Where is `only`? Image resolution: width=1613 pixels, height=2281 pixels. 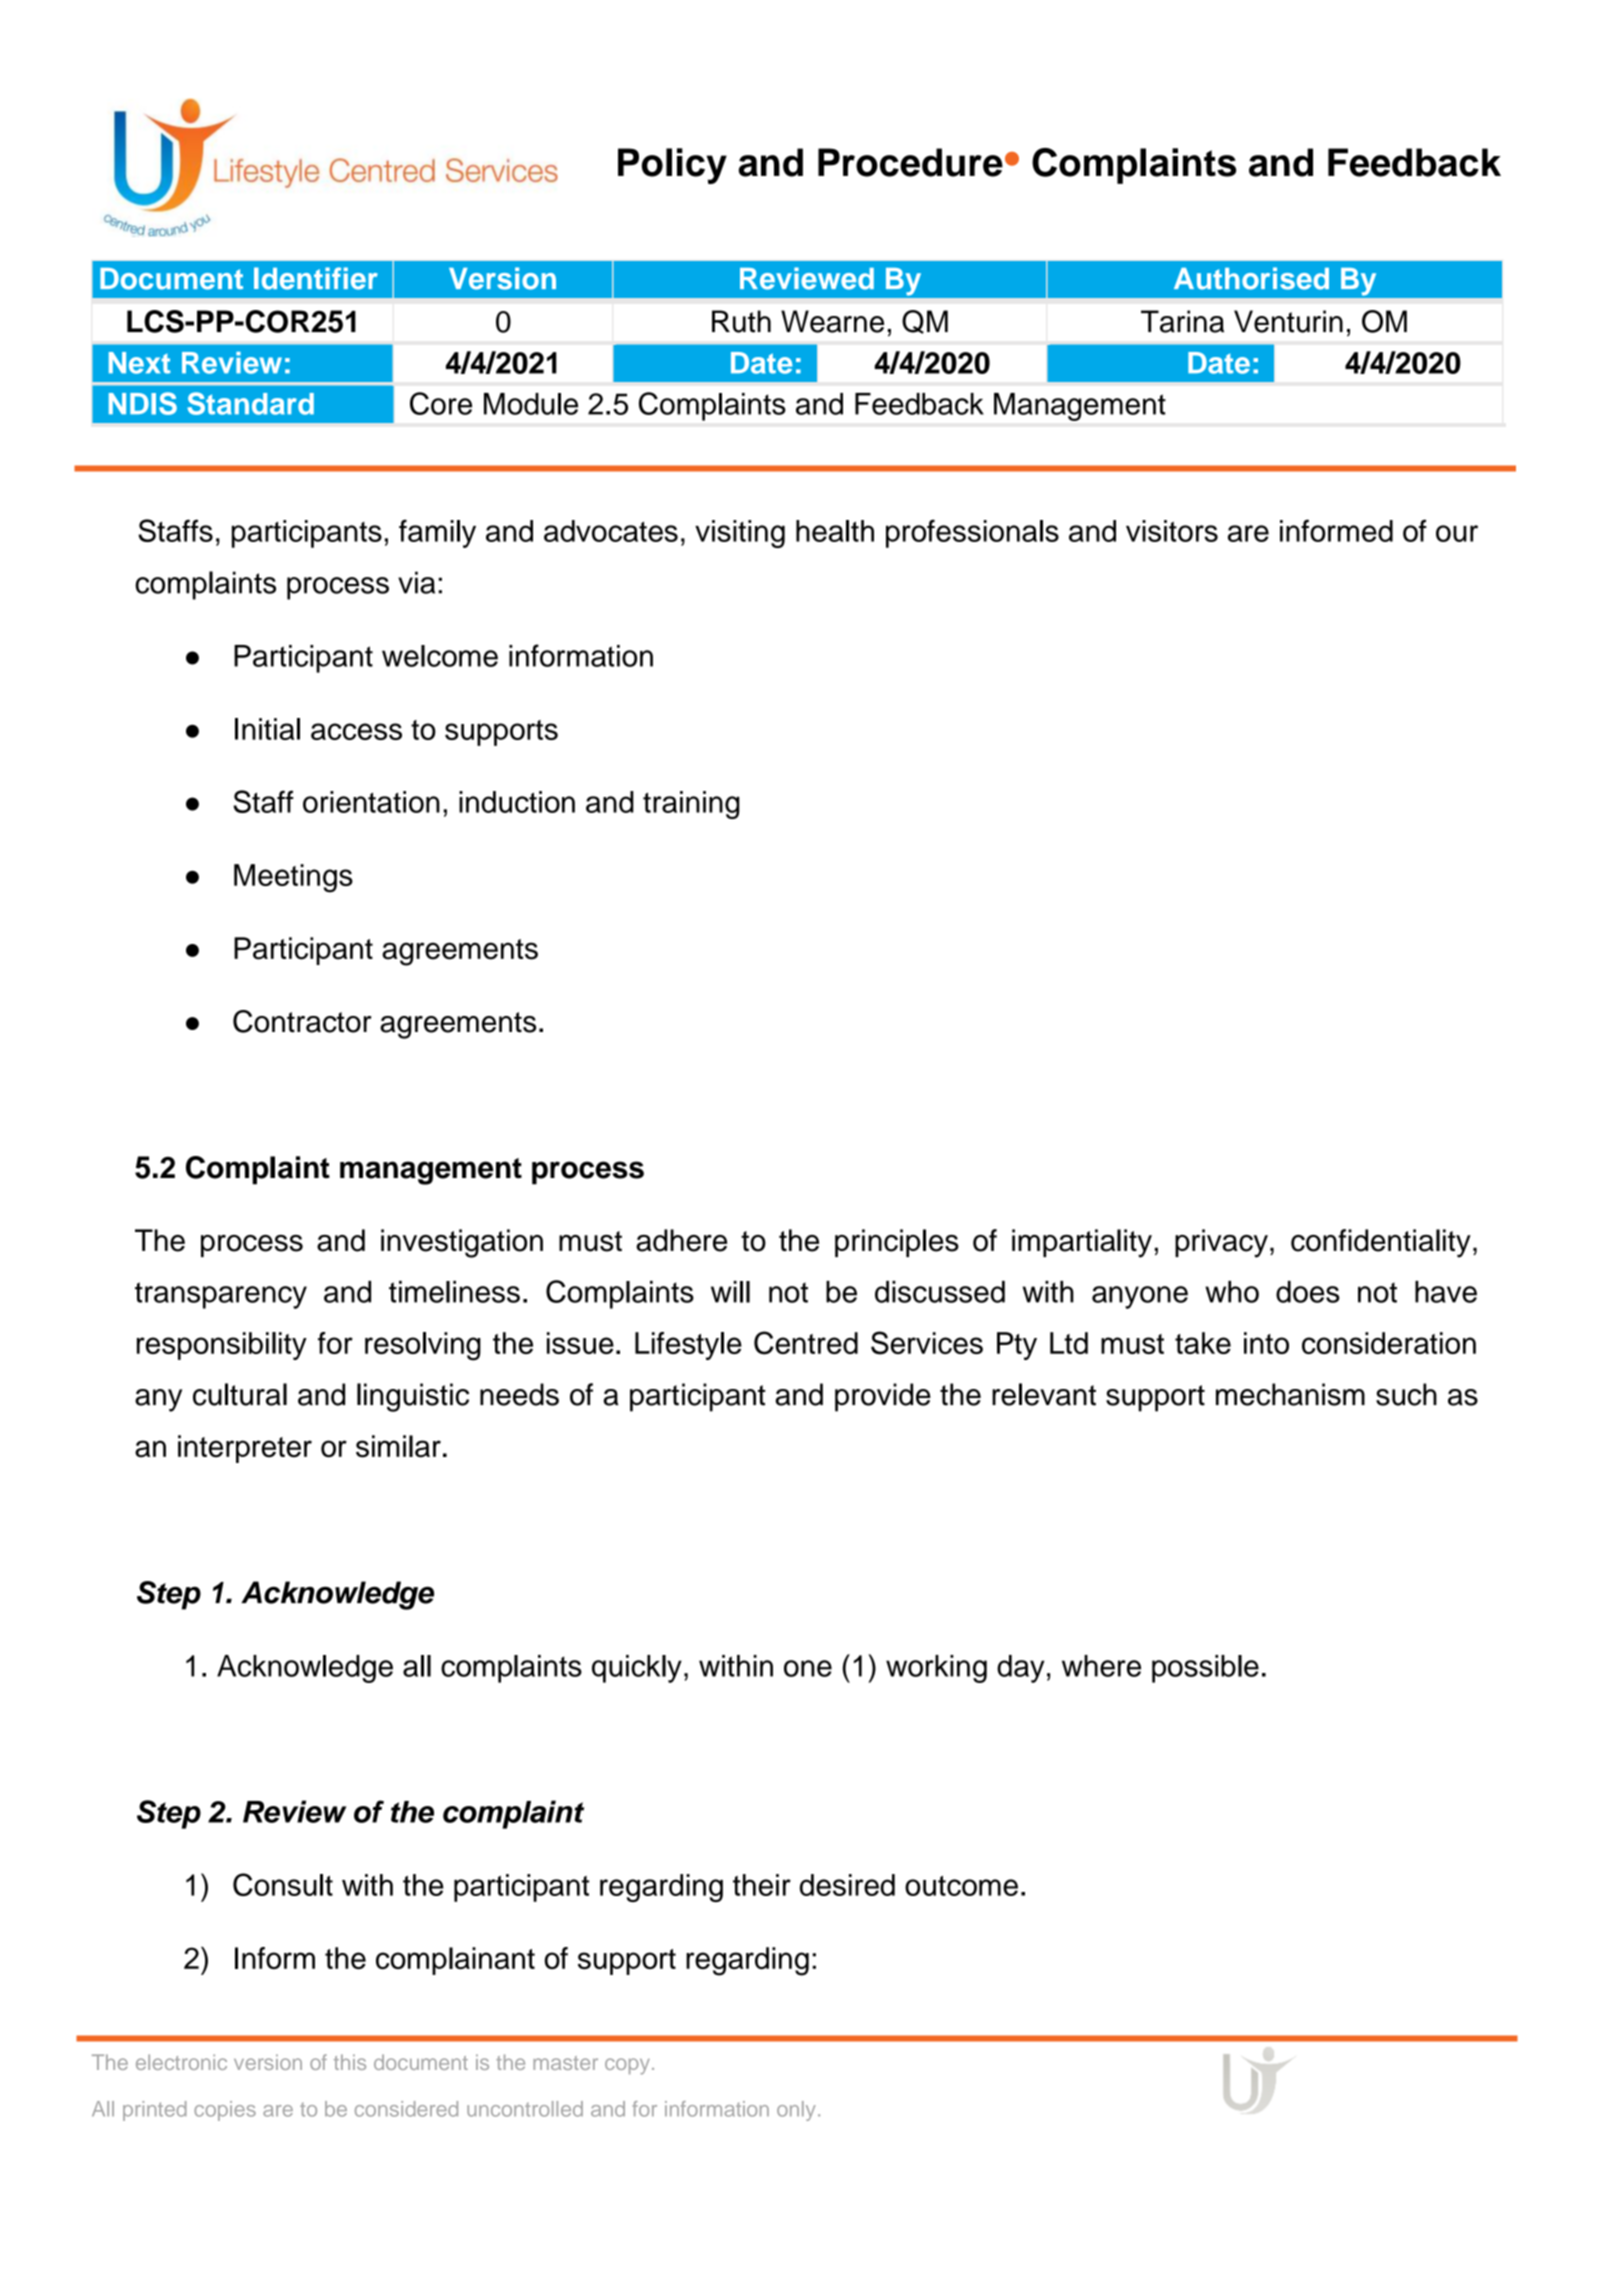
only is located at coordinates (796, 2111).
